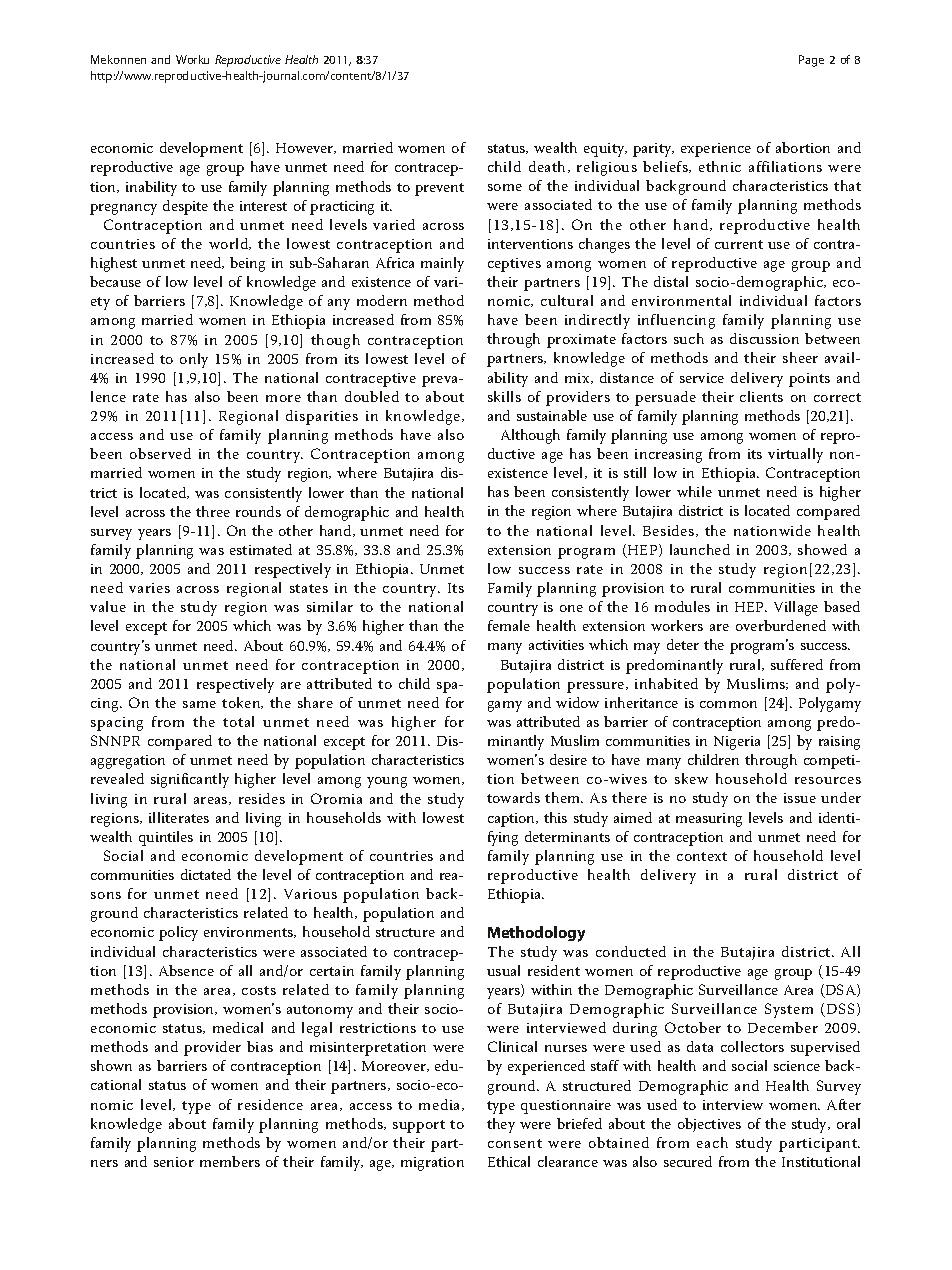 The image size is (952, 1270). Describe the element at coordinates (702, 856) in the screenshot. I see `context` at that location.
